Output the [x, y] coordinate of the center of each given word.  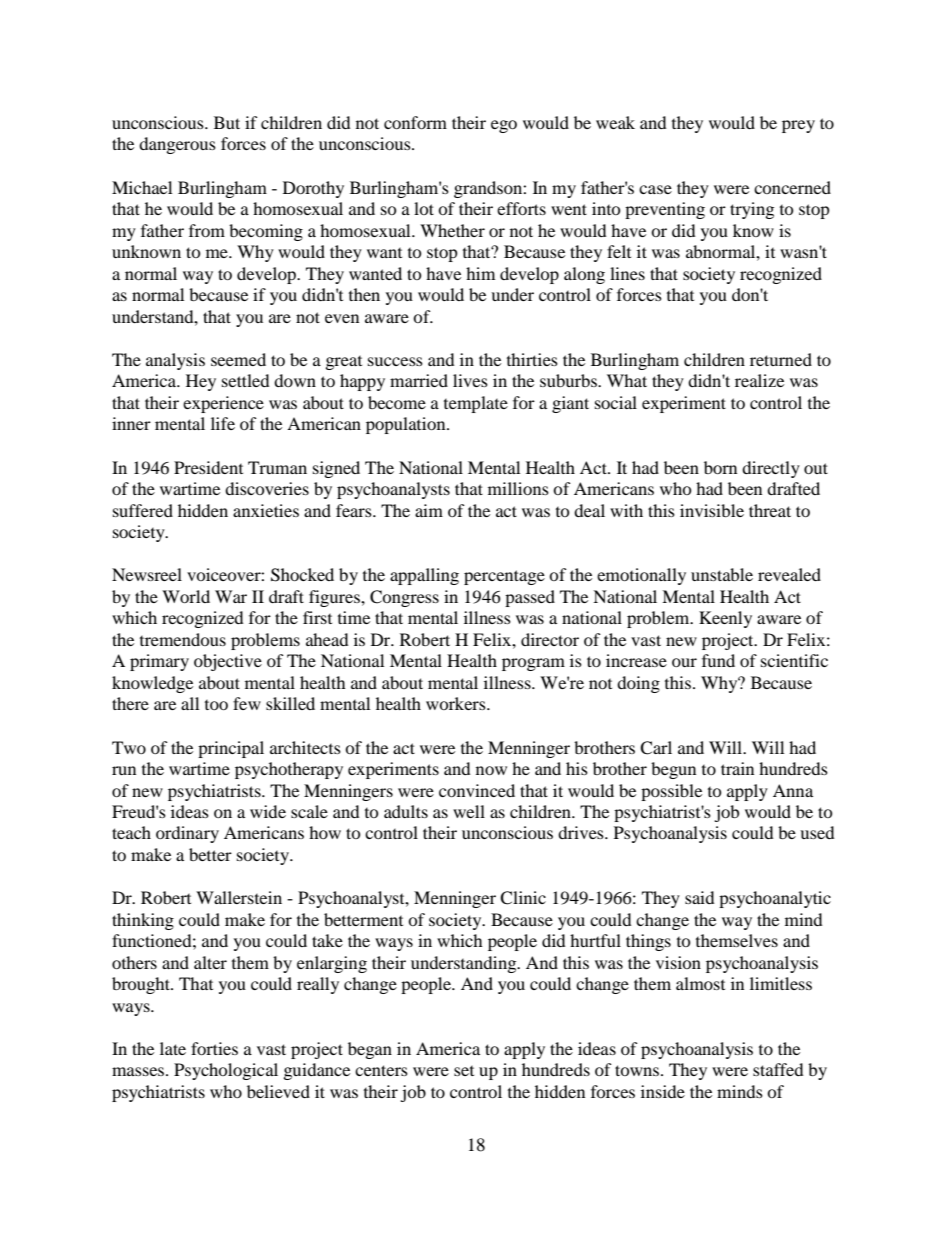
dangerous [177, 145]
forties [214, 1048]
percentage [504, 577]
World [186, 596]
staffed [778, 1069]
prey [798, 126]
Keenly [725, 619]
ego [504, 126]
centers [381, 1070]
